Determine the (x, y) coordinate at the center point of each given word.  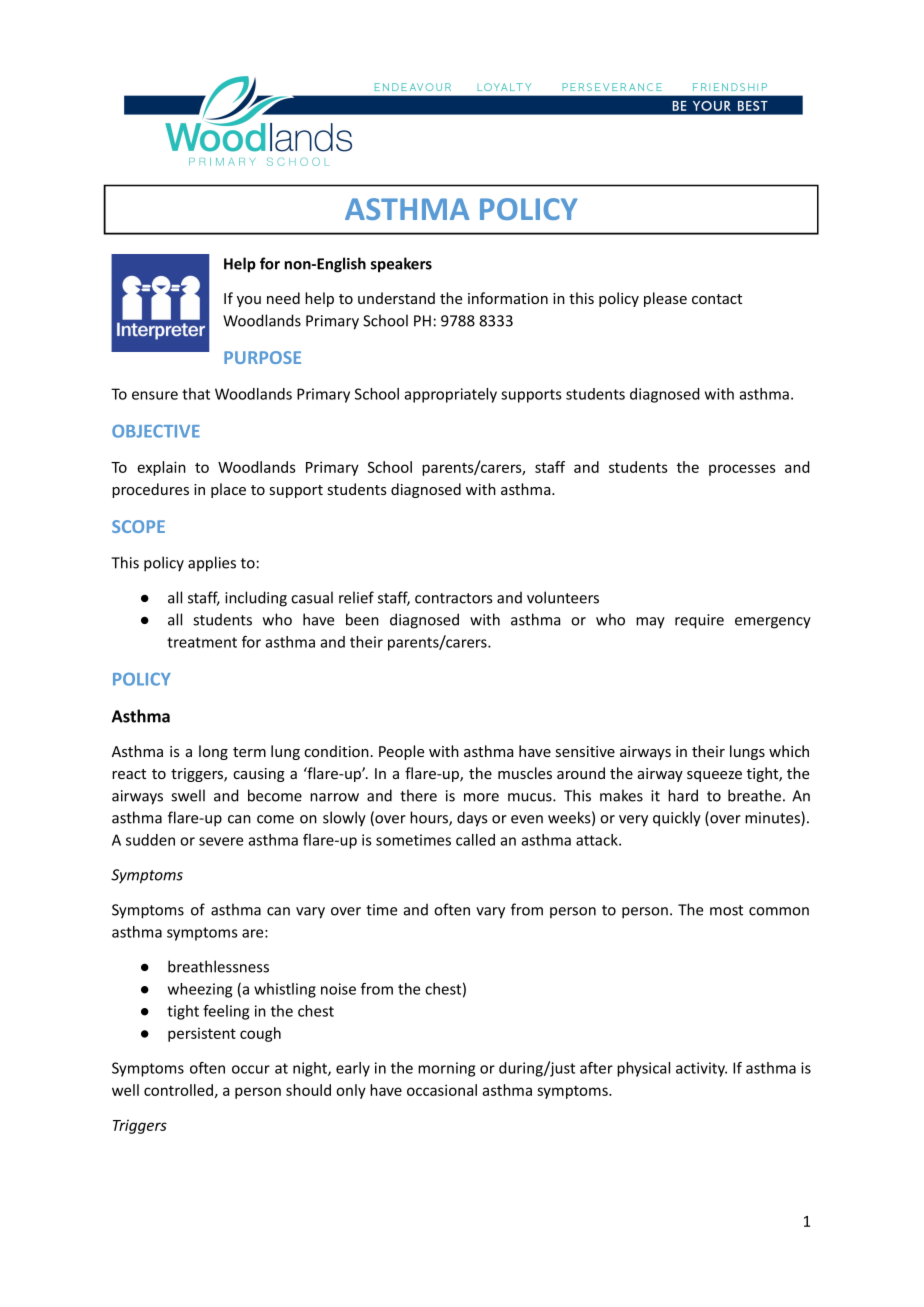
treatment (202, 642)
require (699, 621)
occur (251, 1069)
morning (446, 1069)
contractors (453, 598)
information (508, 298)
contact (717, 299)
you (249, 301)
